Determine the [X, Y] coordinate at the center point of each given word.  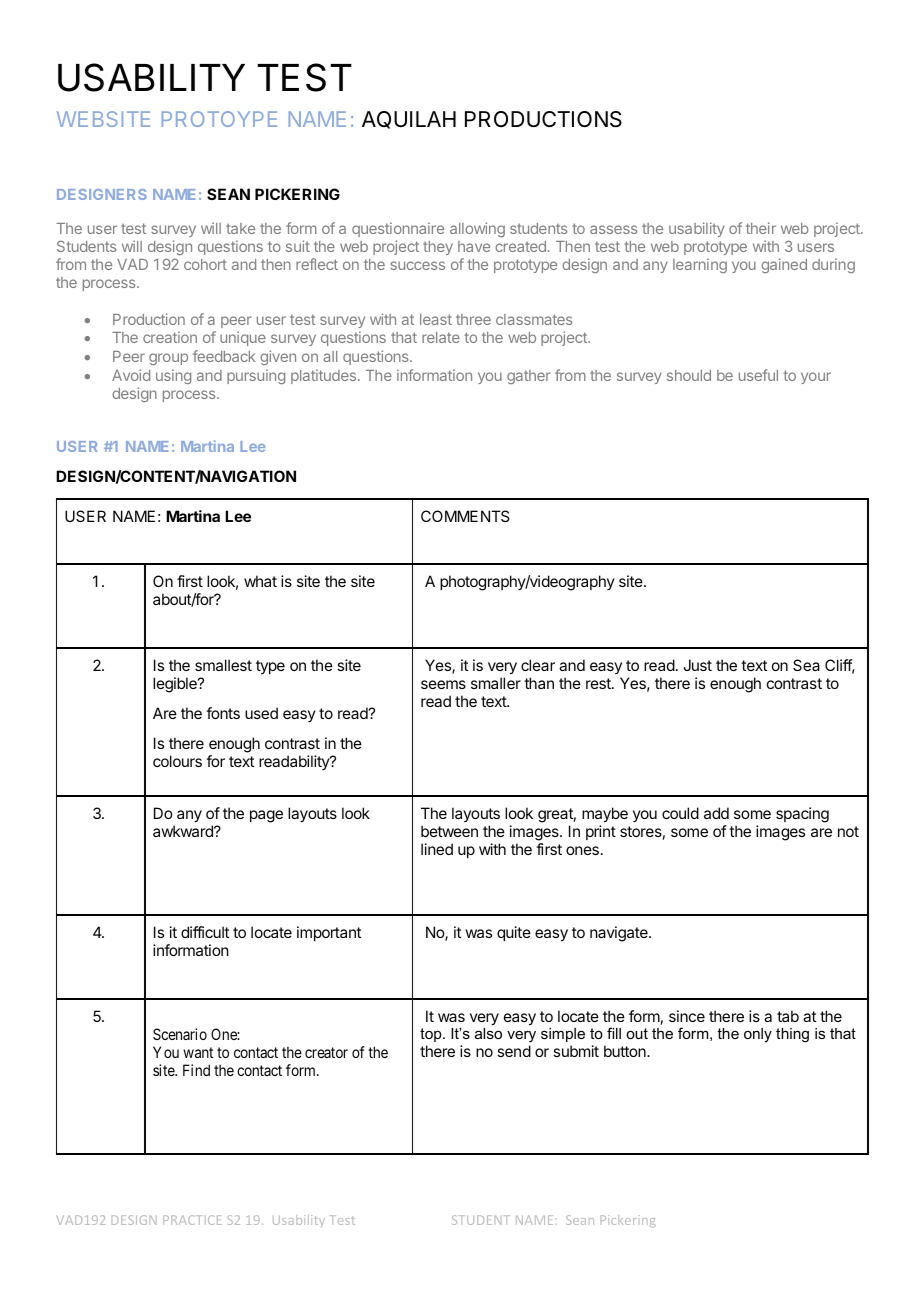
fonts [223, 713]
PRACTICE [192, 1220]
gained [784, 265]
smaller [496, 683]
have [474, 246]
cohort [205, 264]
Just [697, 665]
